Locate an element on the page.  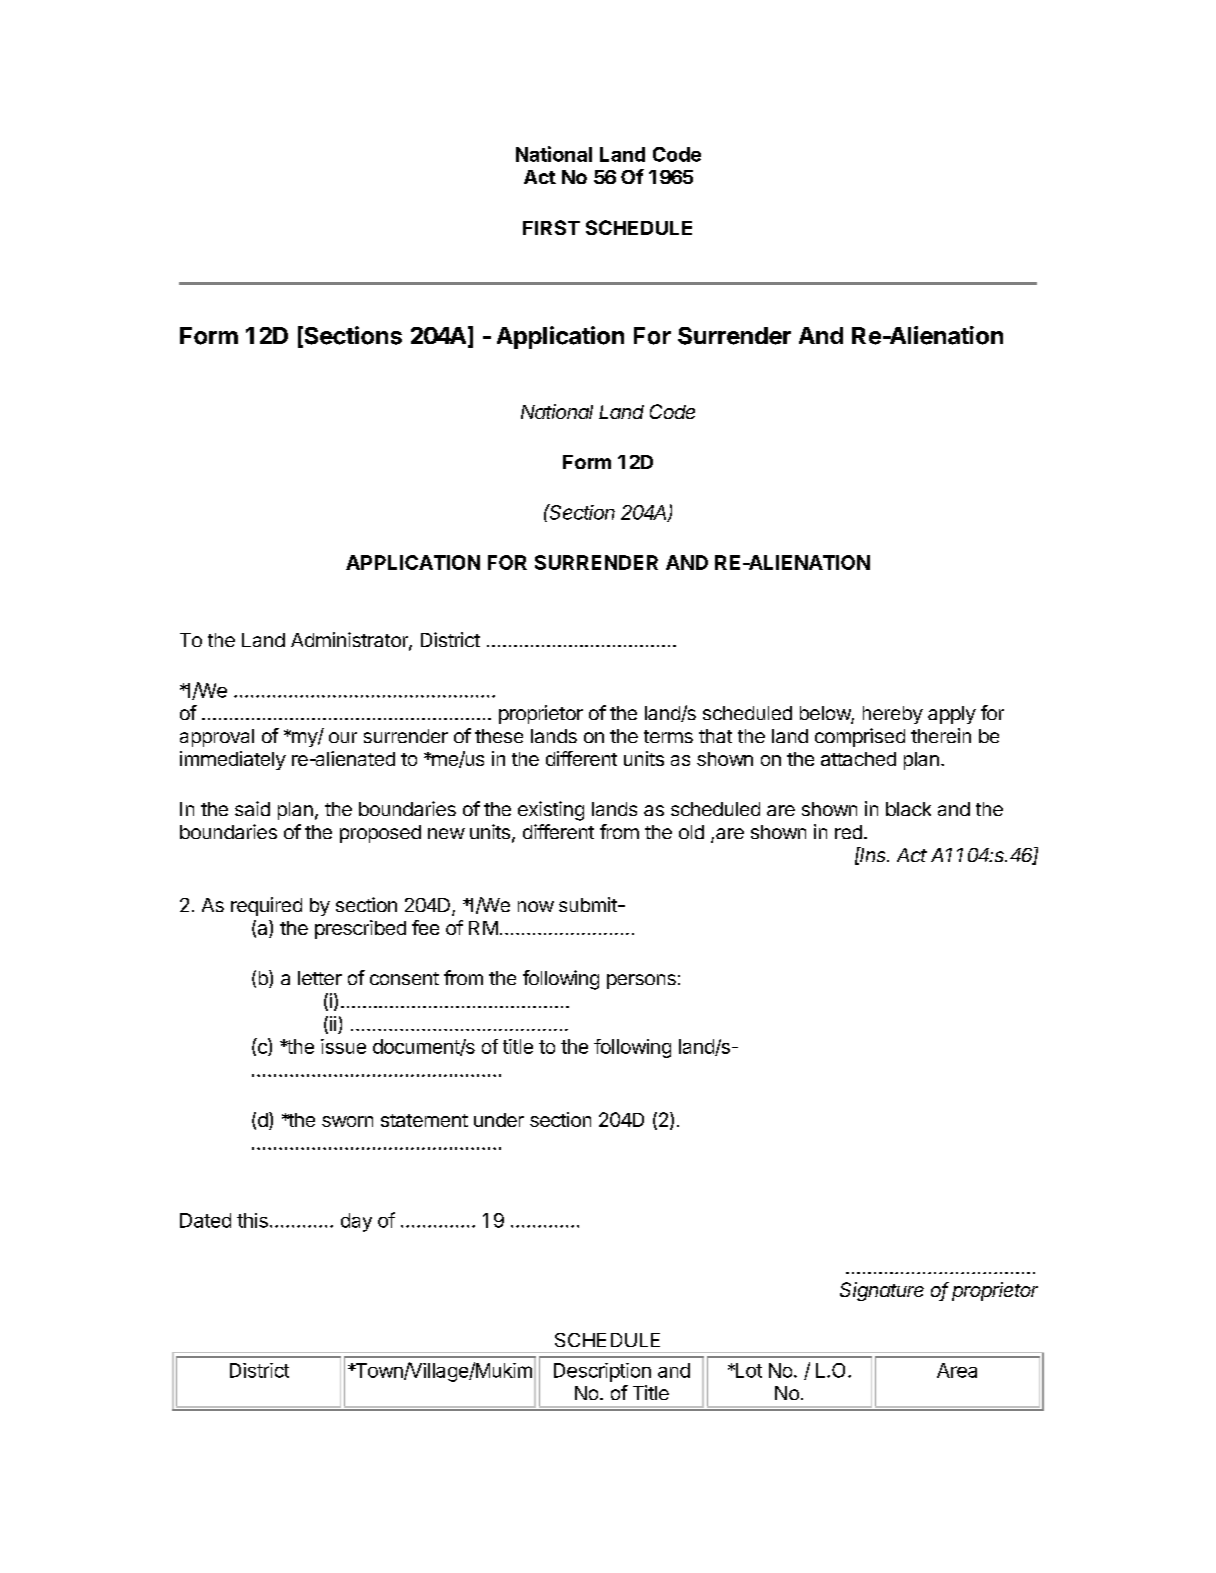
approval is located at coordinates (217, 738).
